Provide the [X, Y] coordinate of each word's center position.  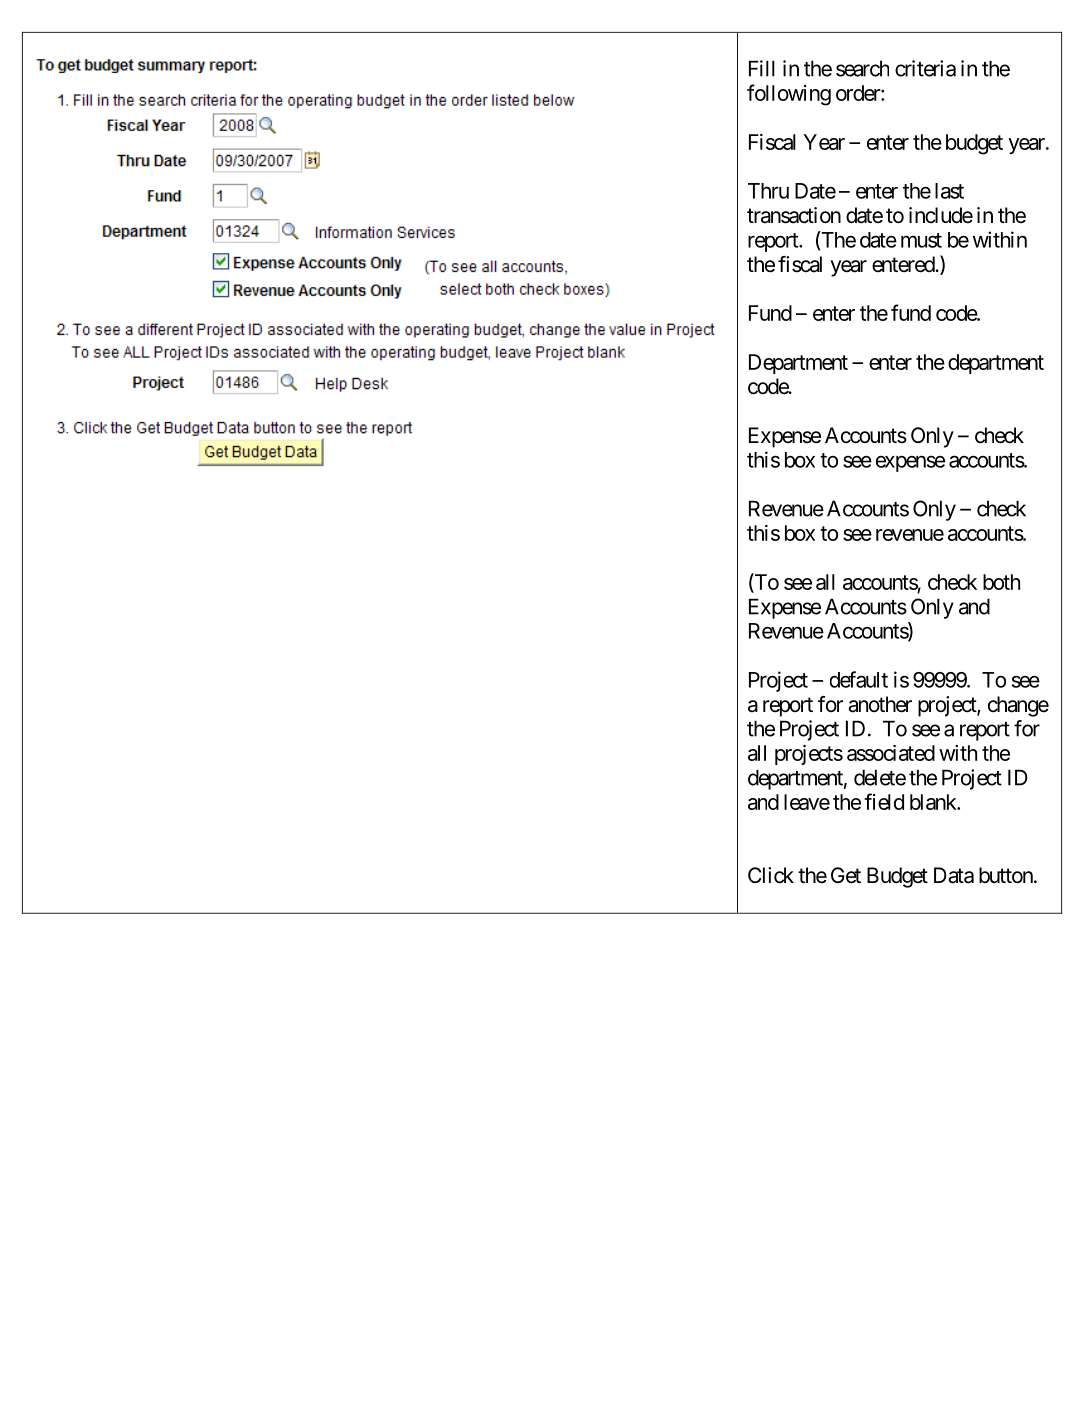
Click [771, 875]
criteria [925, 68]
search [862, 68]
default [859, 679]
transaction [794, 215]
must [921, 240]
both [1001, 582]
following [789, 95]
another [880, 704]
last [949, 191]
